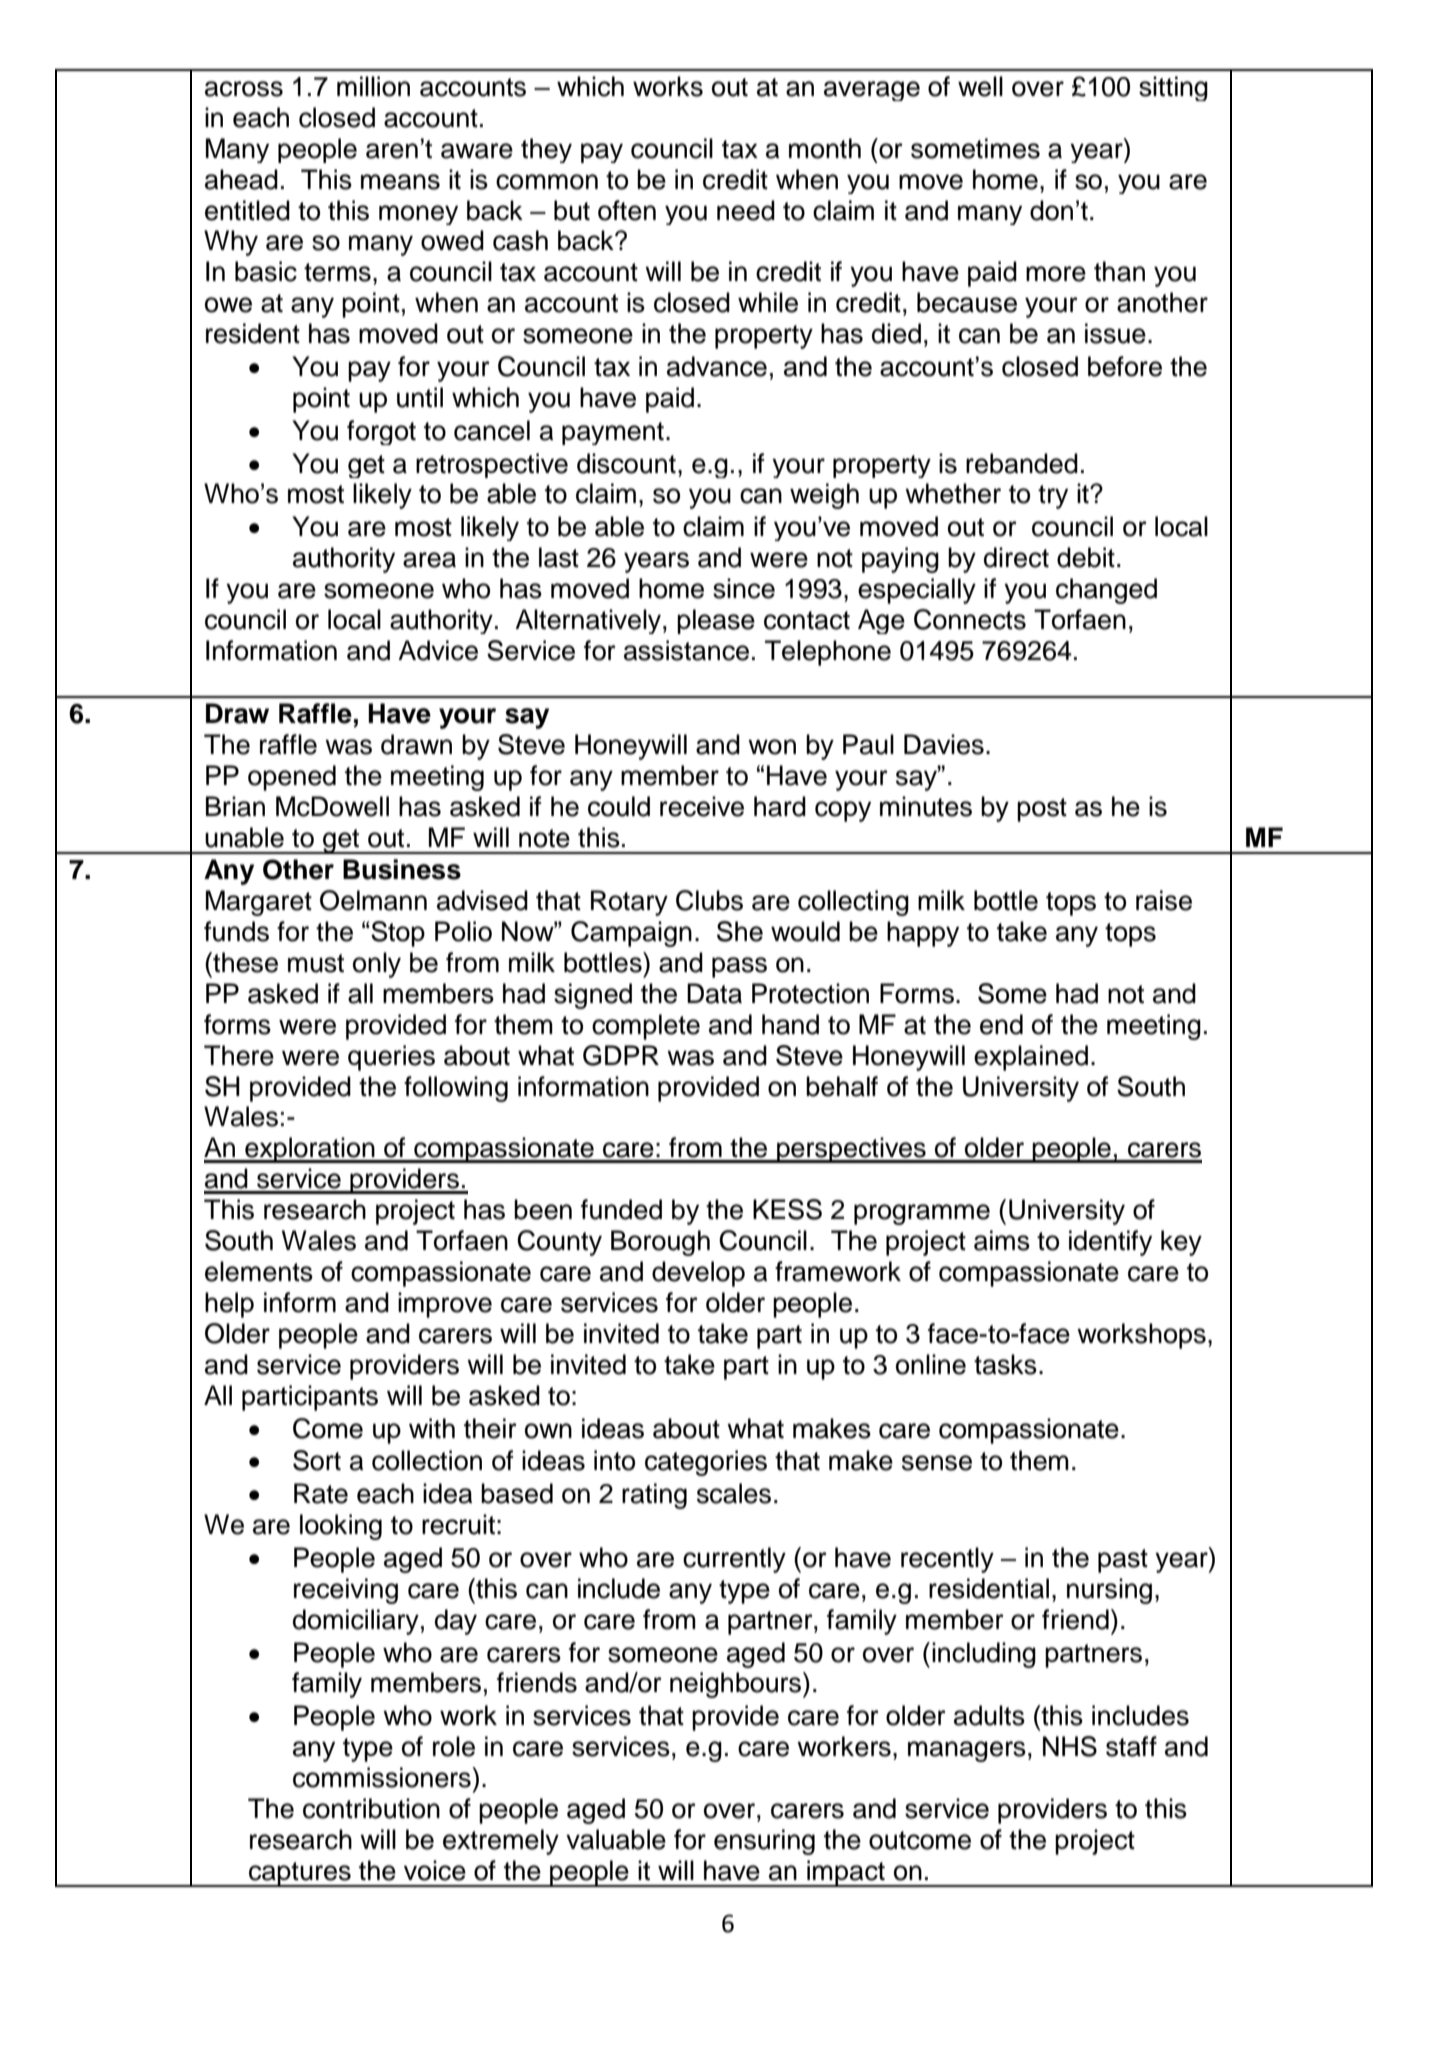 This image has height=2059, width=1456. Describe the element at coordinates (371, 1808) in the image. I see `contribution` at that location.
